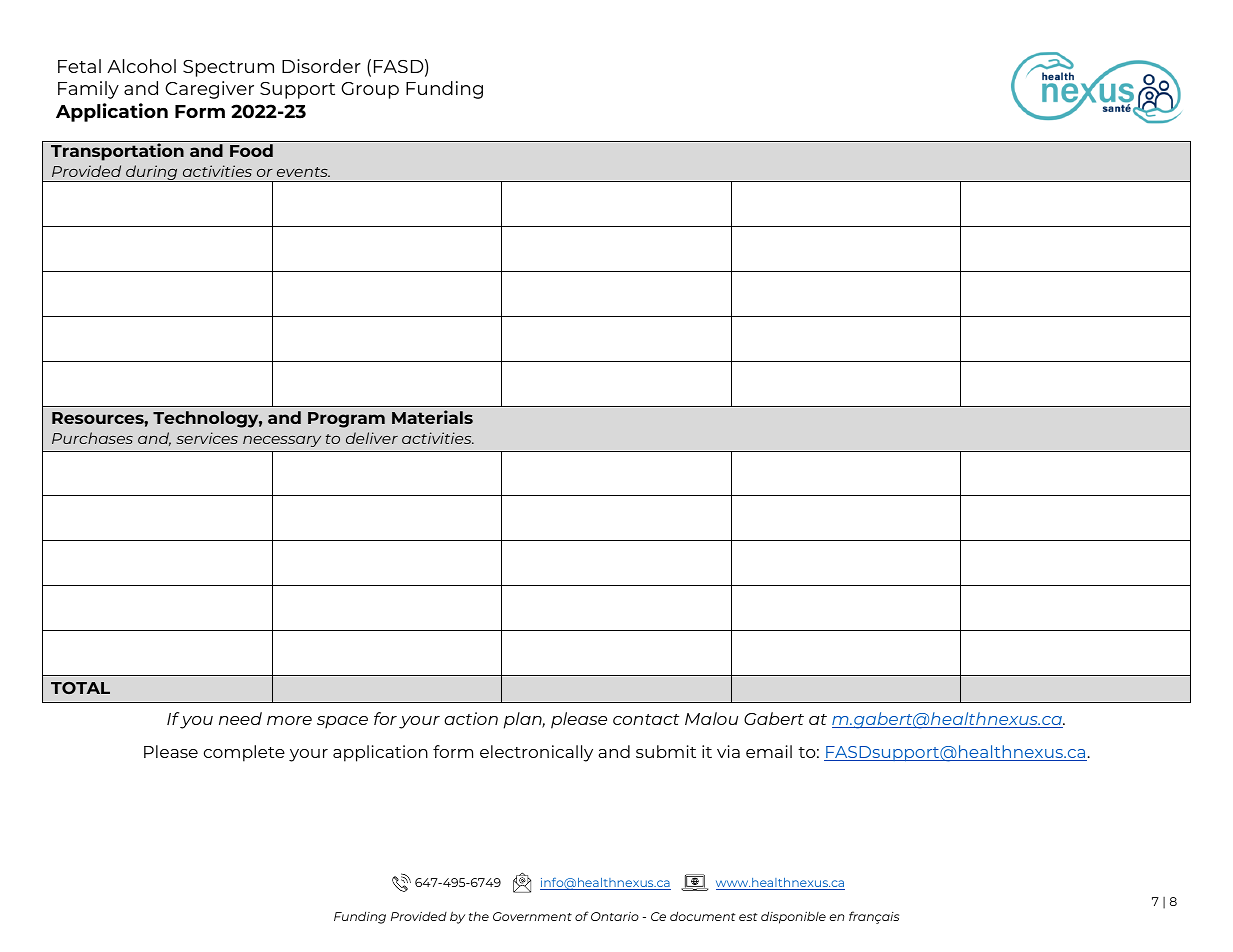  Describe the element at coordinates (370, 90) in the image. I see `Group` at that location.
